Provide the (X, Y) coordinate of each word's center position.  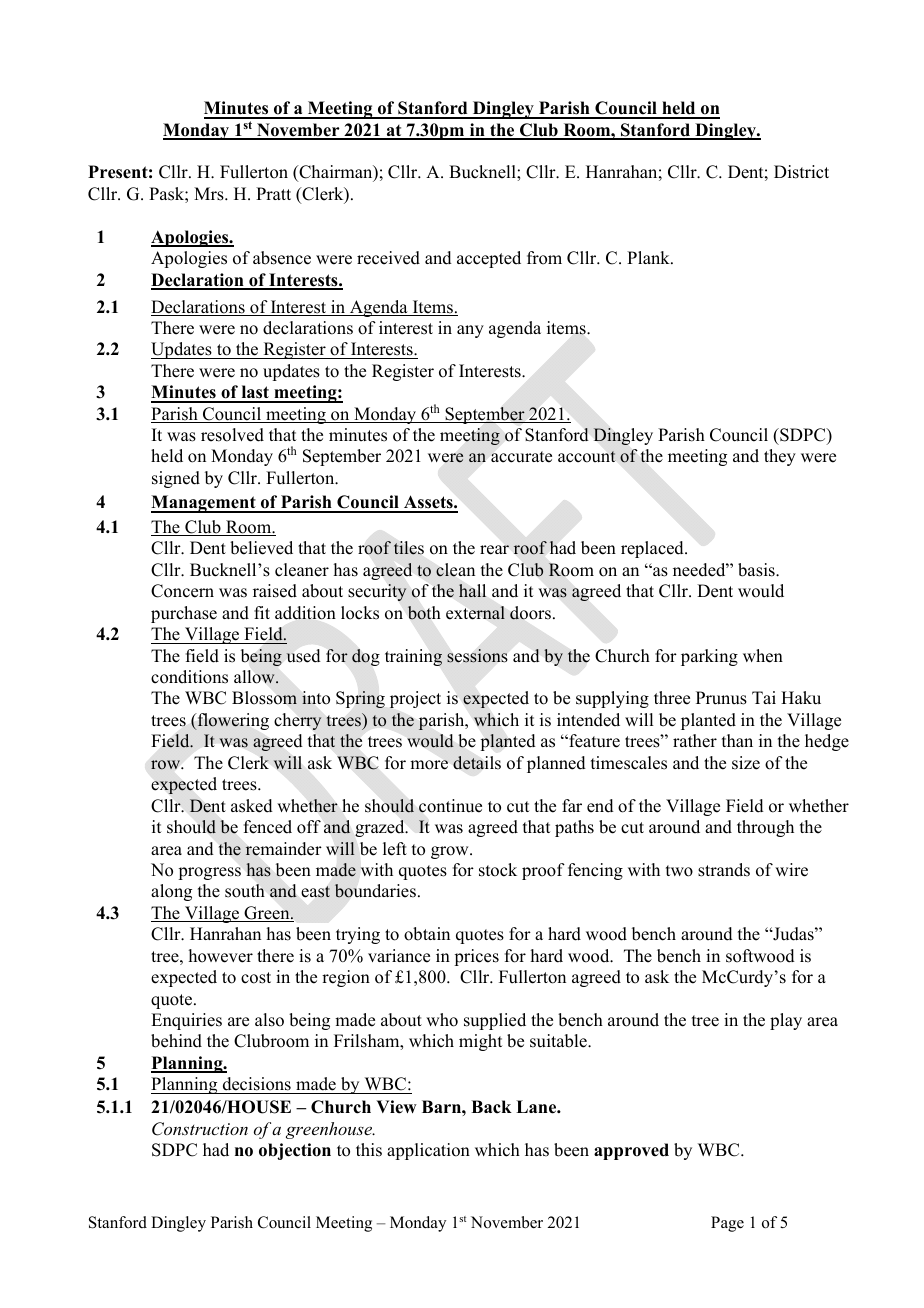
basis (757, 570)
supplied (495, 1021)
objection (295, 1151)
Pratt (273, 193)
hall (472, 590)
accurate (521, 457)
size (746, 763)
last (255, 393)
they (780, 457)
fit (262, 612)
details (477, 763)
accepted (489, 259)
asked (252, 806)
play (786, 1021)
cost (256, 978)
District (801, 172)
